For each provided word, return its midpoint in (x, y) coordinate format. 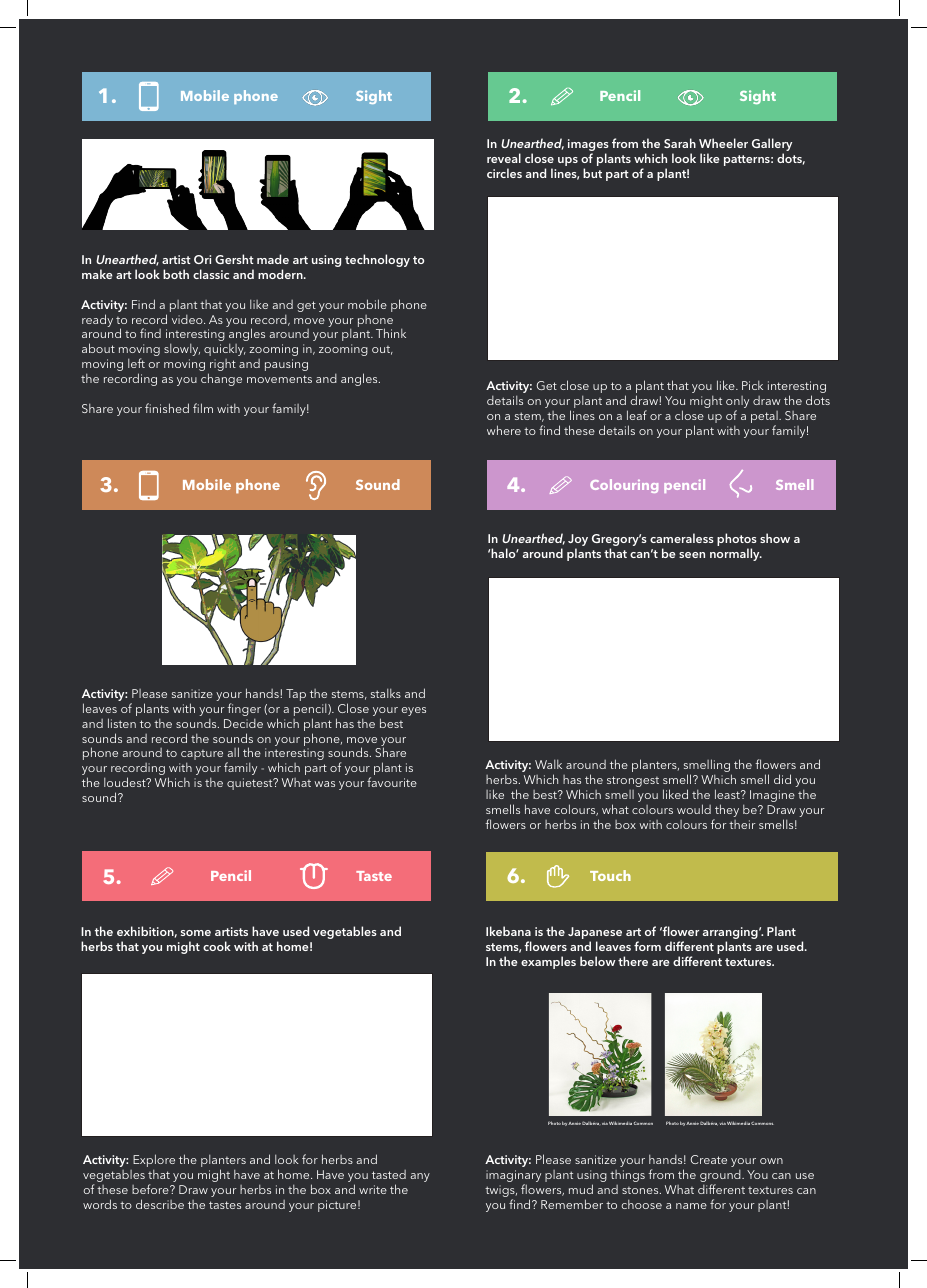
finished (167, 408)
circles (504, 173)
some (196, 933)
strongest (633, 781)
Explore (154, 1162)
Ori (202, 259)
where (504, 430)
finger (244, 709)
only (737, 403)
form (647, 946)
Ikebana (508, 931)
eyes (414, 711)
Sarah (680, 143)
